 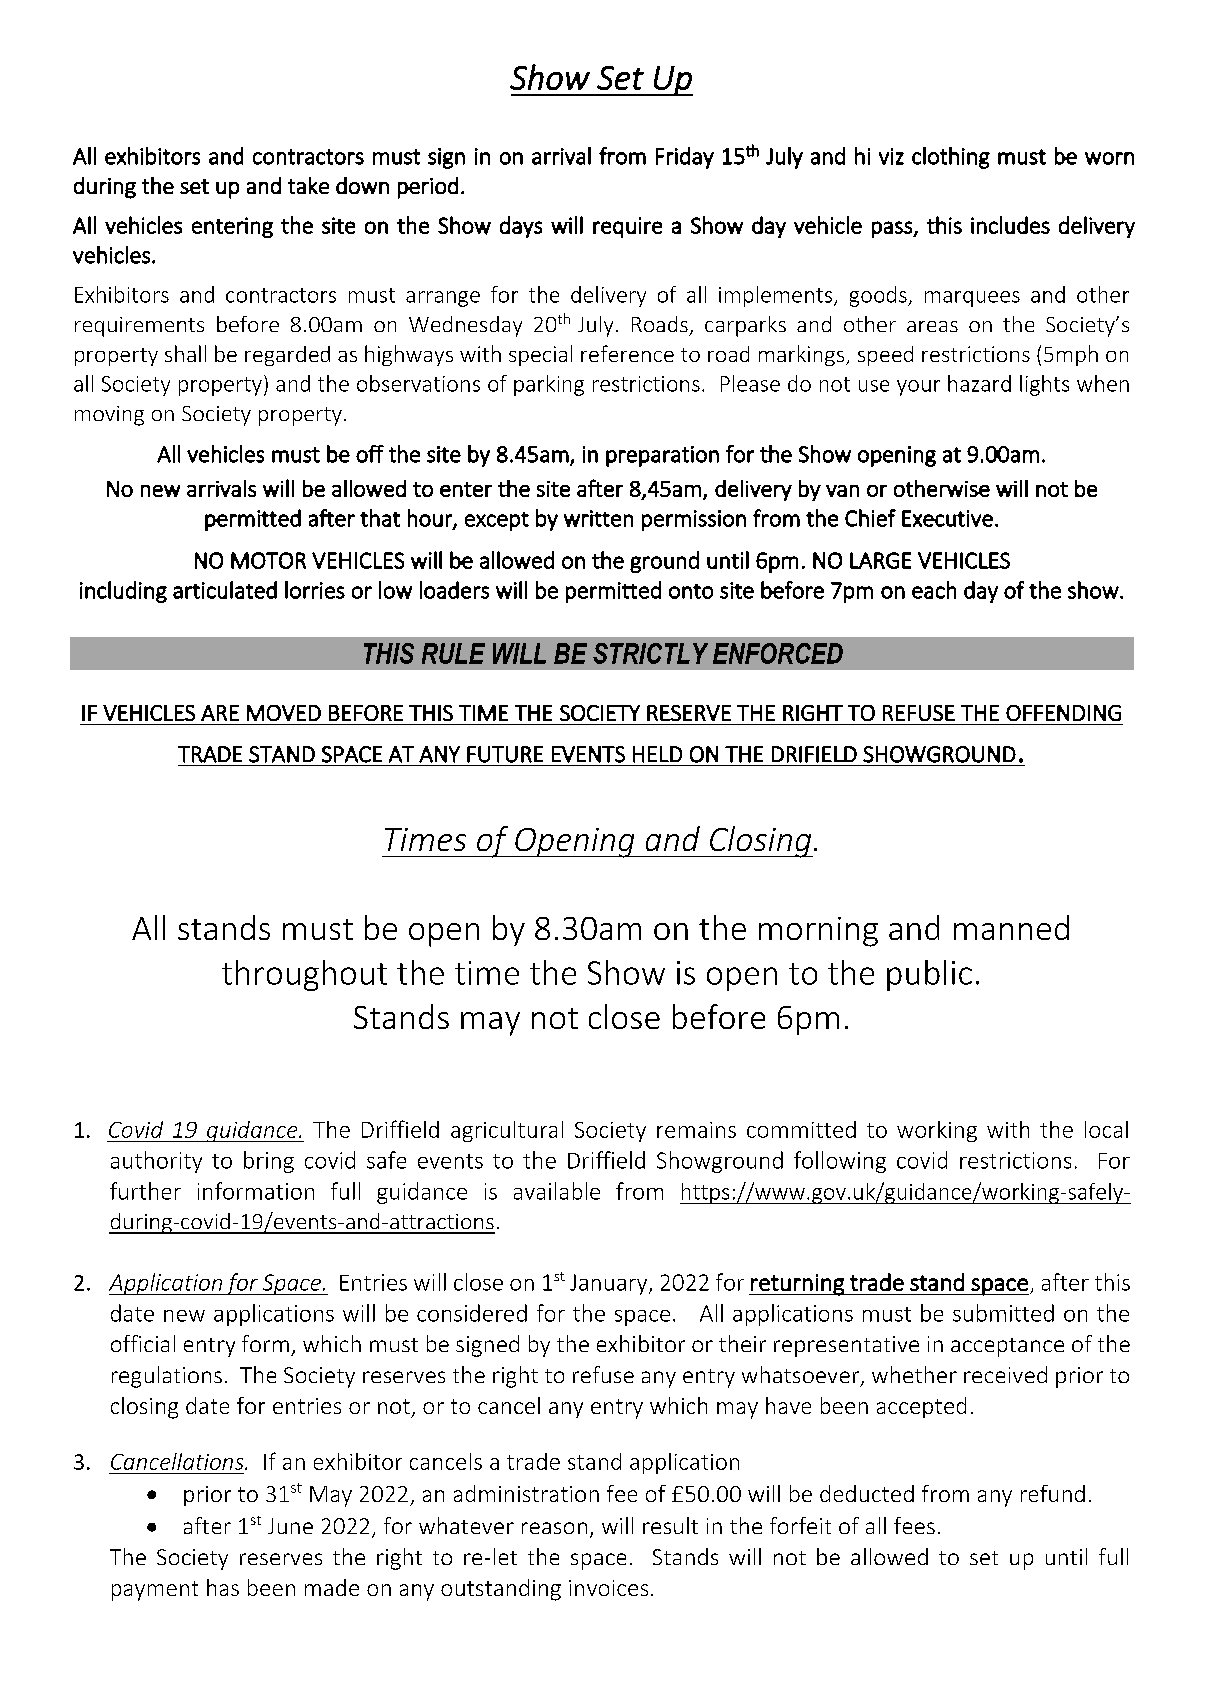 What do you see at coordinates (308, 185) in the screenshot?
I see `take` at bounding box center [308, 185].
